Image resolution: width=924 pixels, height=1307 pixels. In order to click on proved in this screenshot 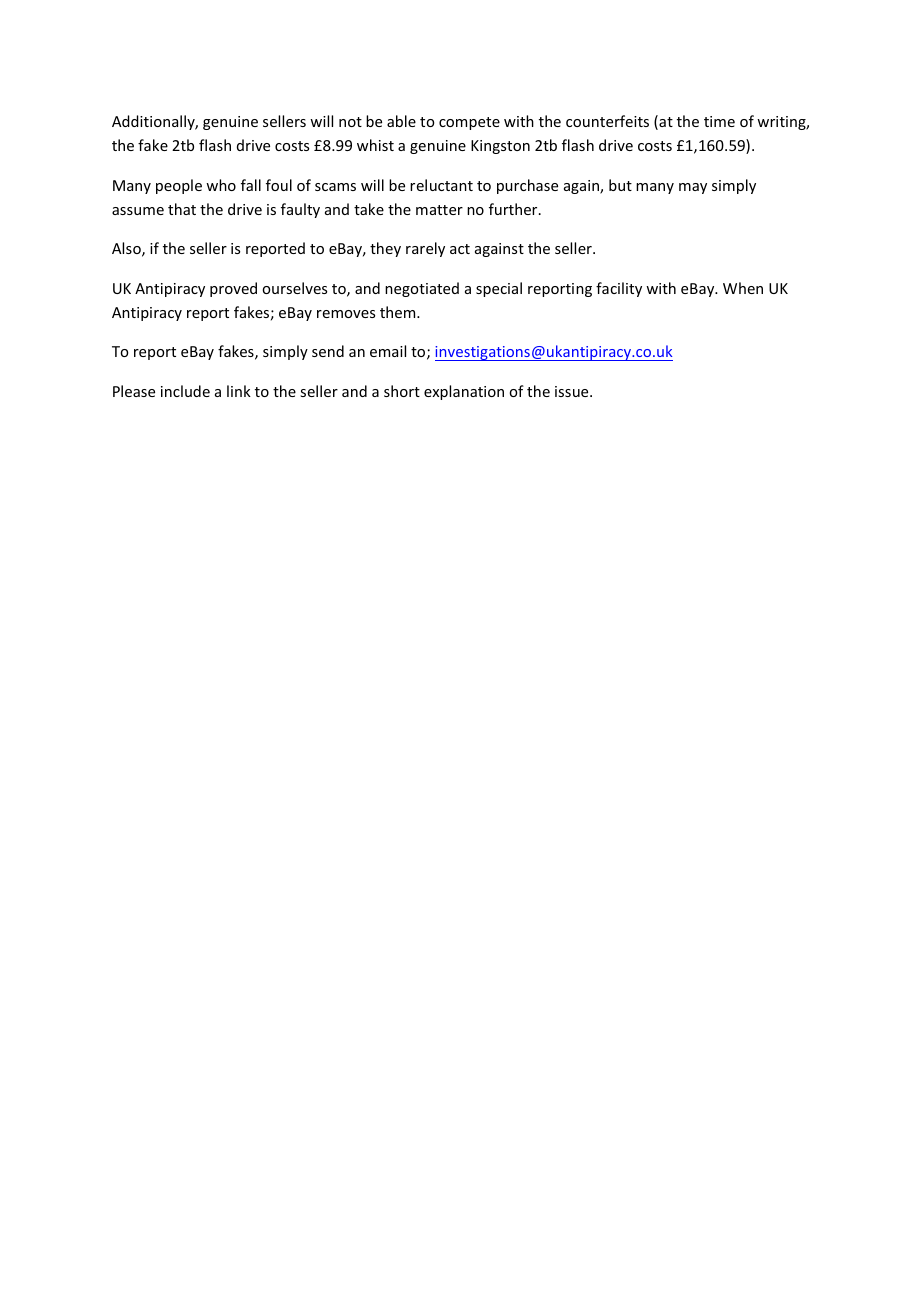, I will do `click(233, 289)`.
